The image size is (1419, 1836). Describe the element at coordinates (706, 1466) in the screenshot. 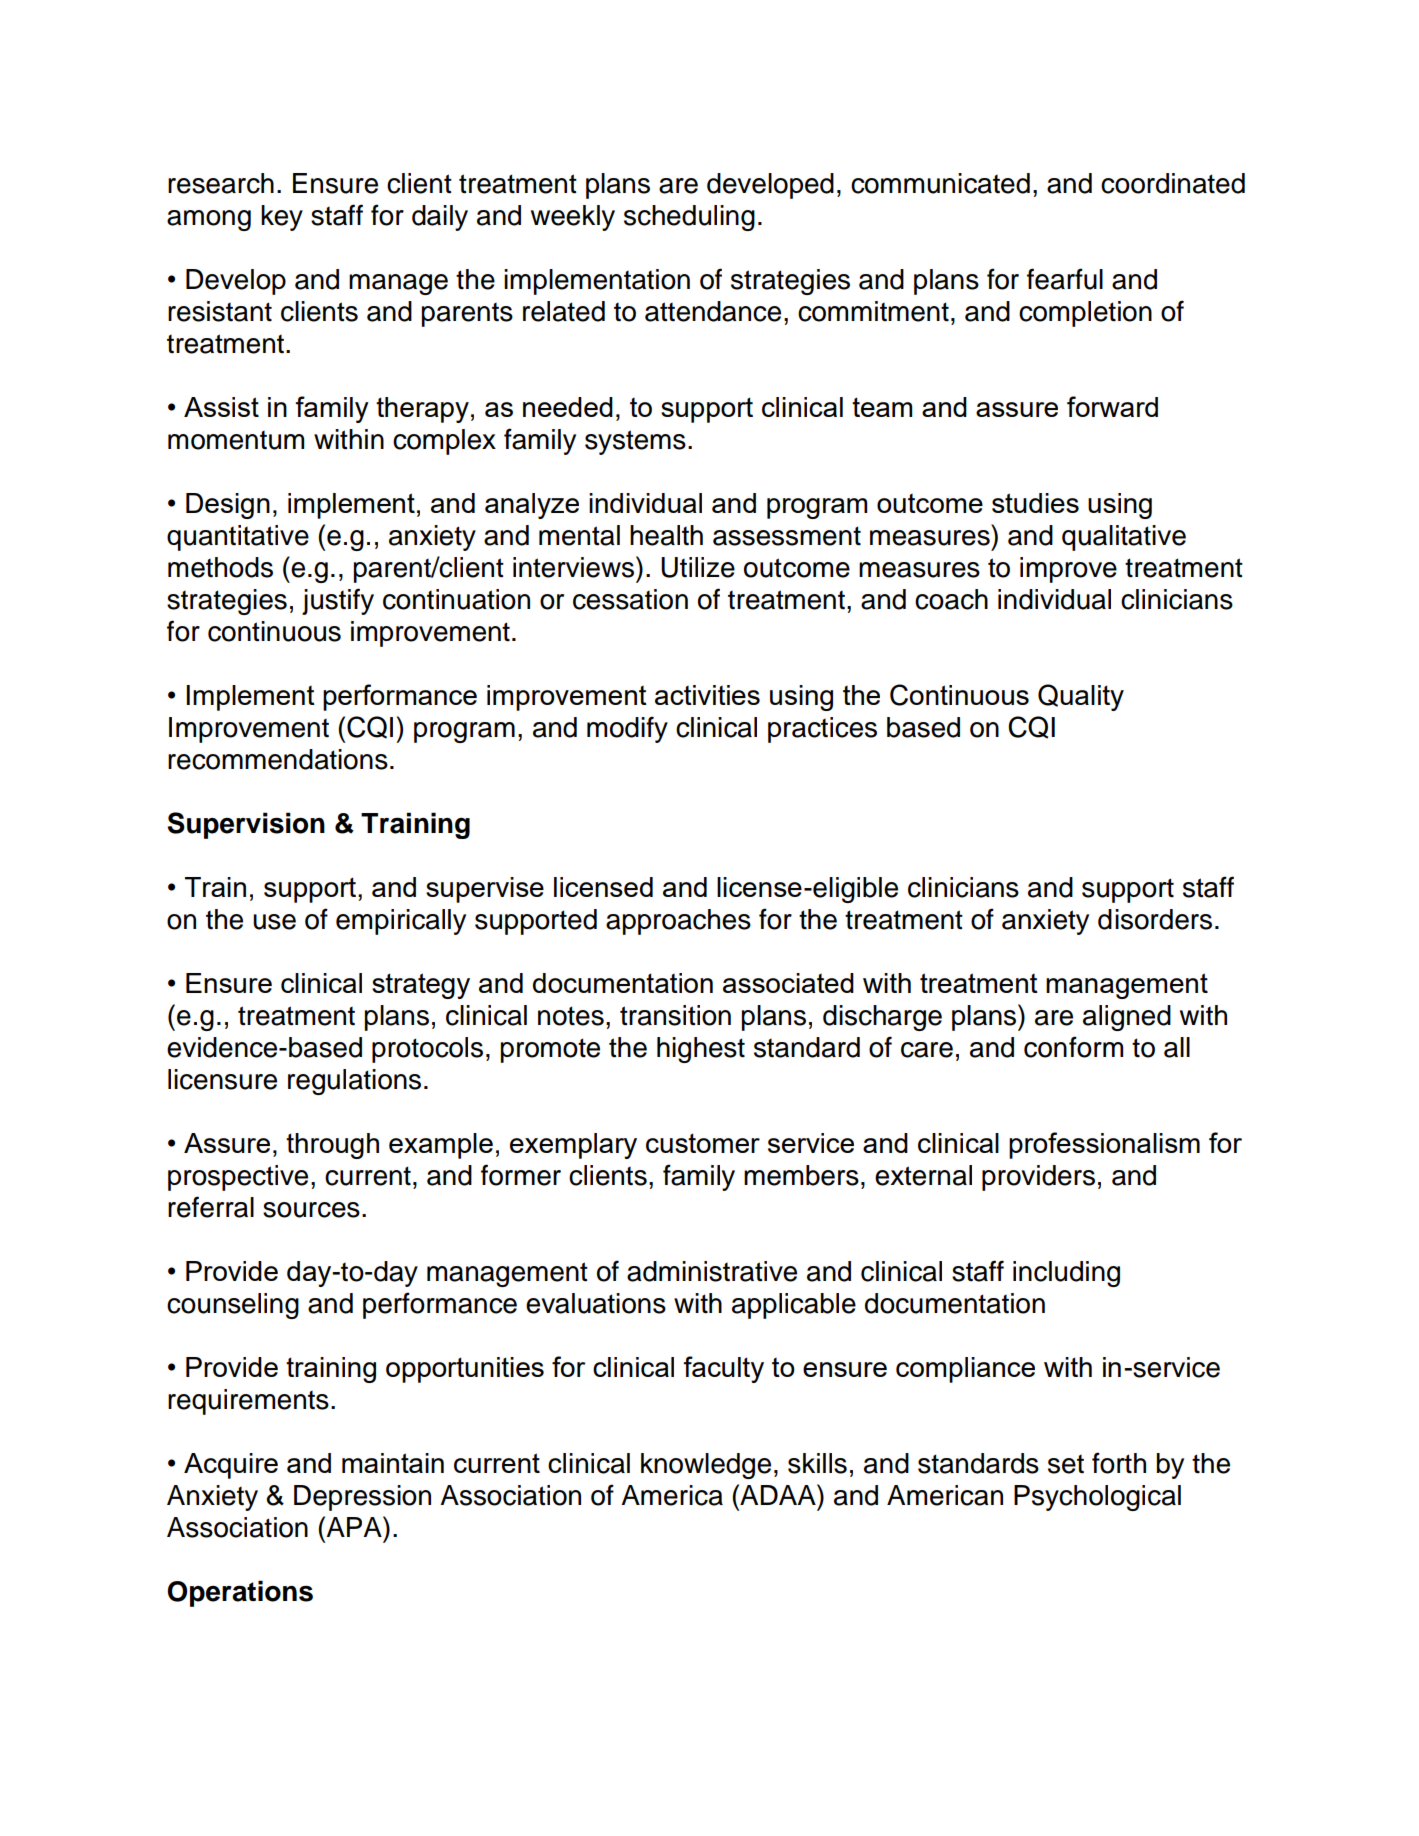

I see `knowledge` at that location.
